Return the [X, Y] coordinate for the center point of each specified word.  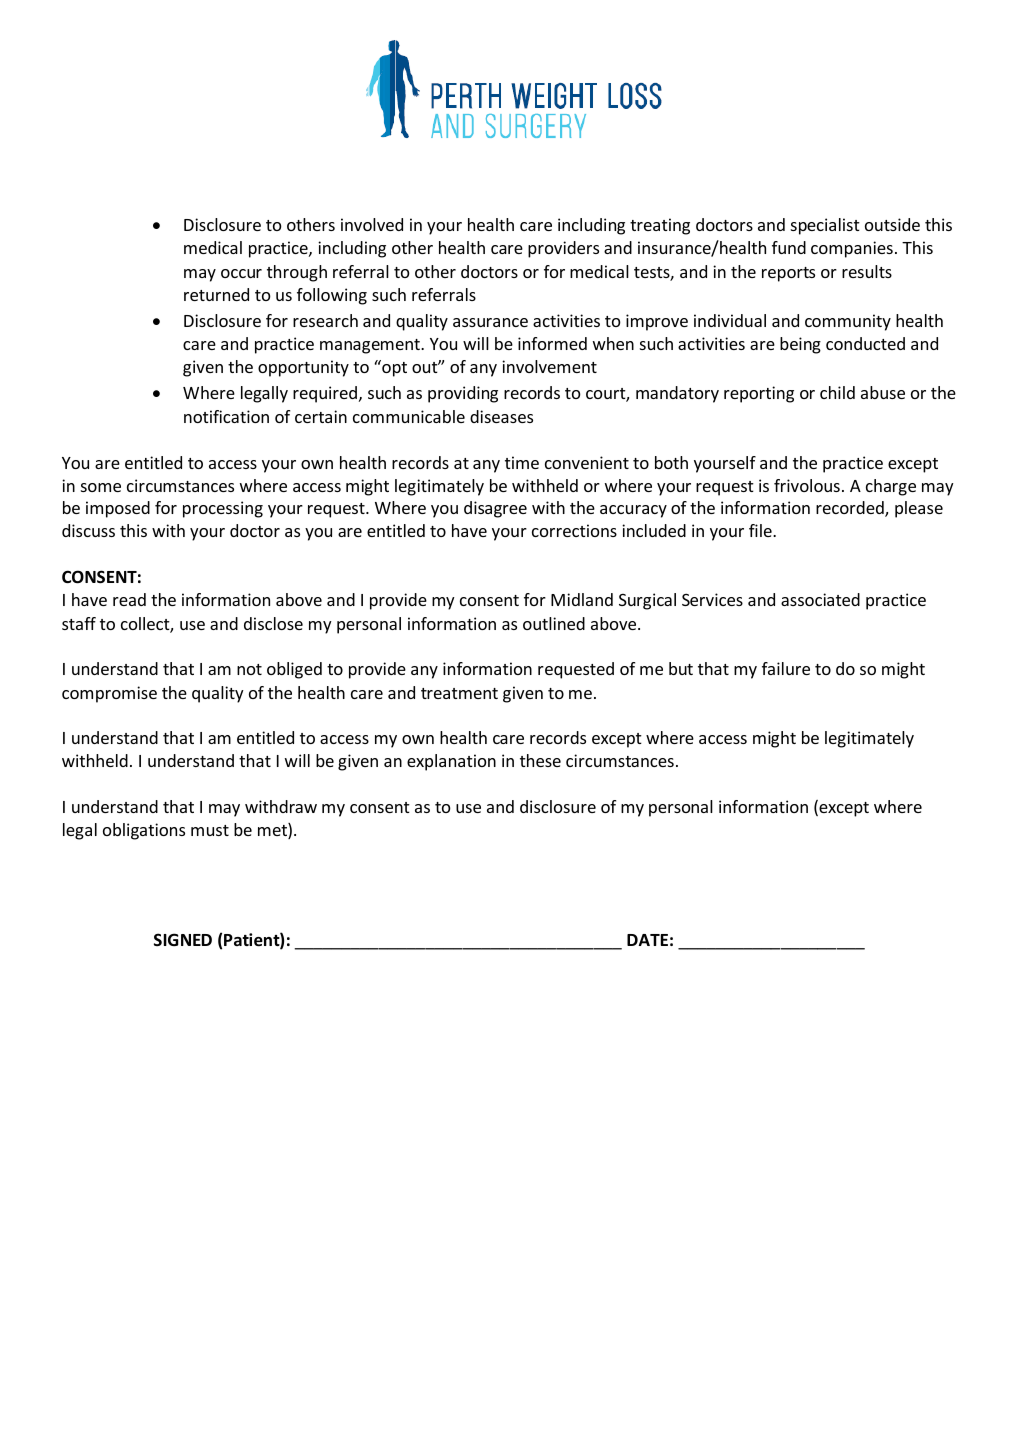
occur [241, 273]
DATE [647, 940]
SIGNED [183, 939]
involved [372, 224]
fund [789, 247]
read [129, 599]
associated [820, 599]
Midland [582, 599]
